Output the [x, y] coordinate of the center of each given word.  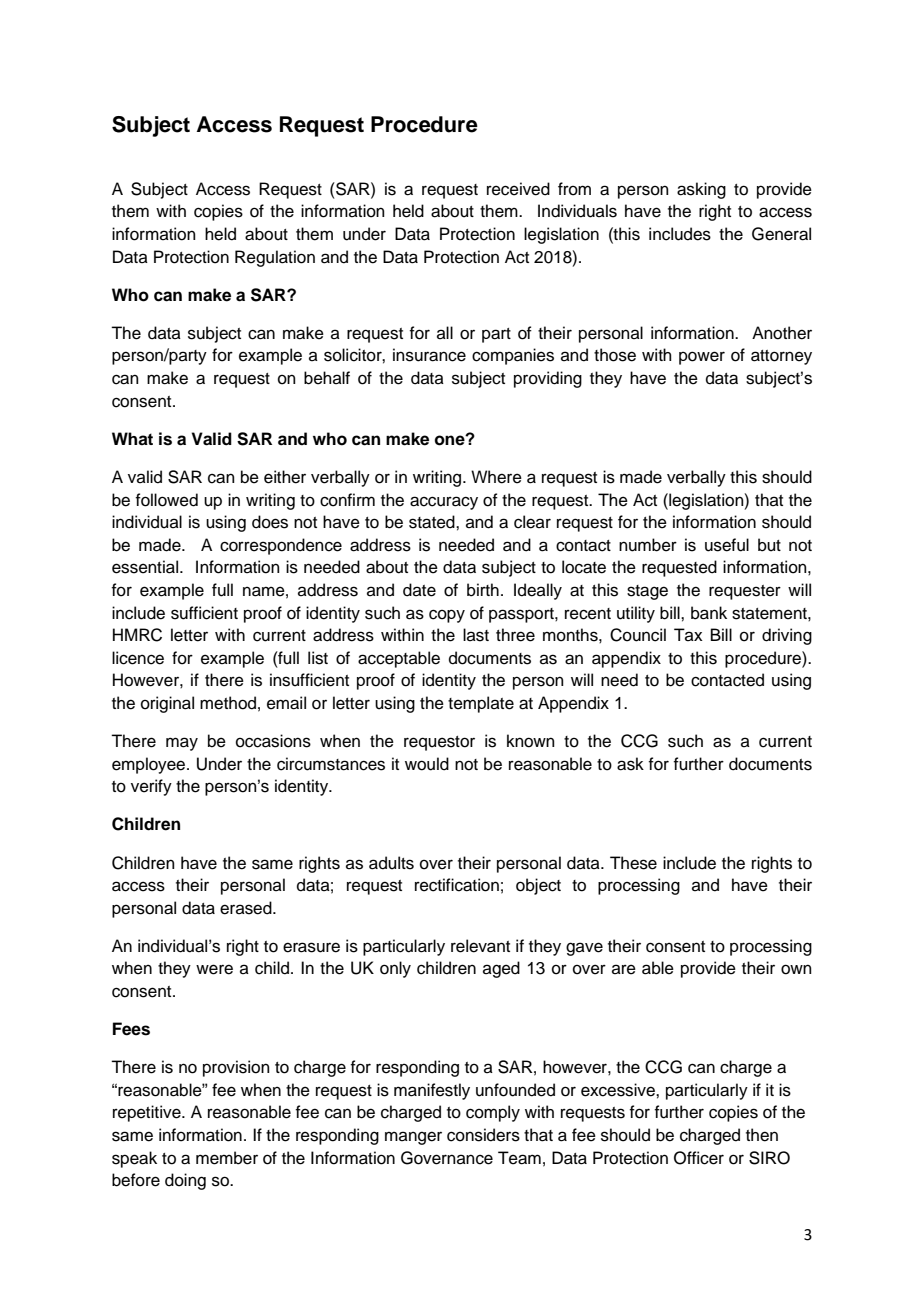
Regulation [275, 258]
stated [433, 522]
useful [727, 545]
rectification [457, 885]
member [227, 1158]
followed [166, 500]
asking [701, 190]
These [633, 863]
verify [151, 787]
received [518, 189]
